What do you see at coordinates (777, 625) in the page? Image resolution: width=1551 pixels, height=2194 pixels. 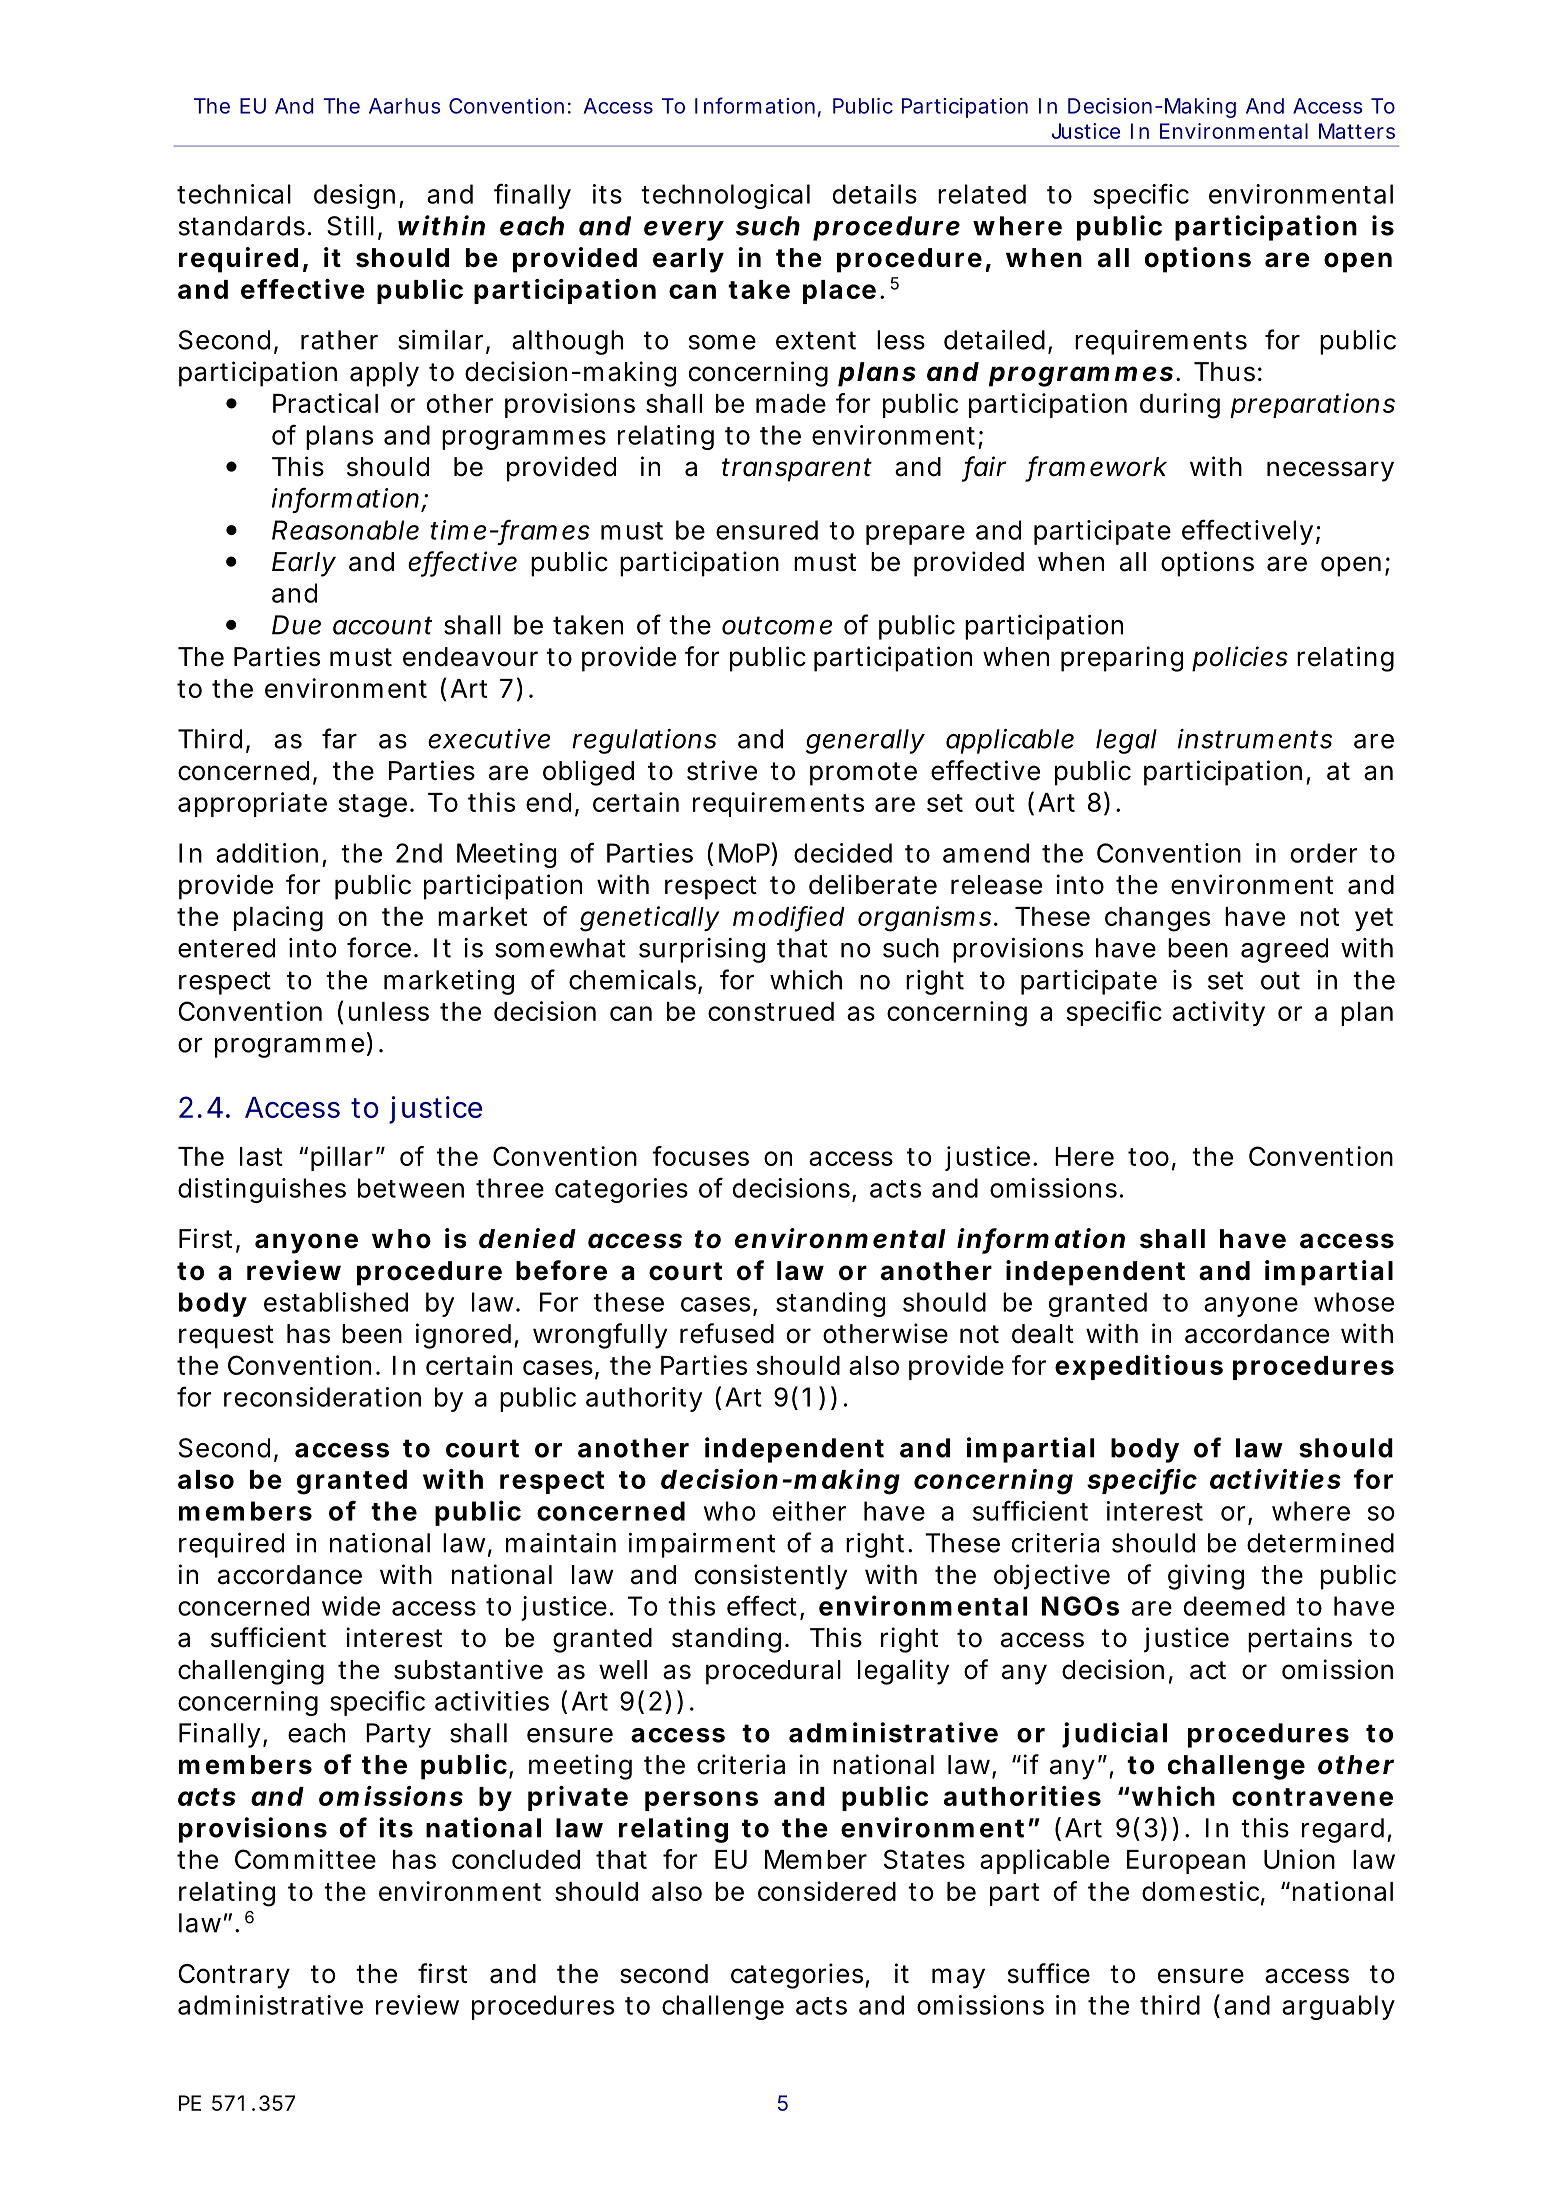 I see `outcome` at bounding box center [777, 625].
